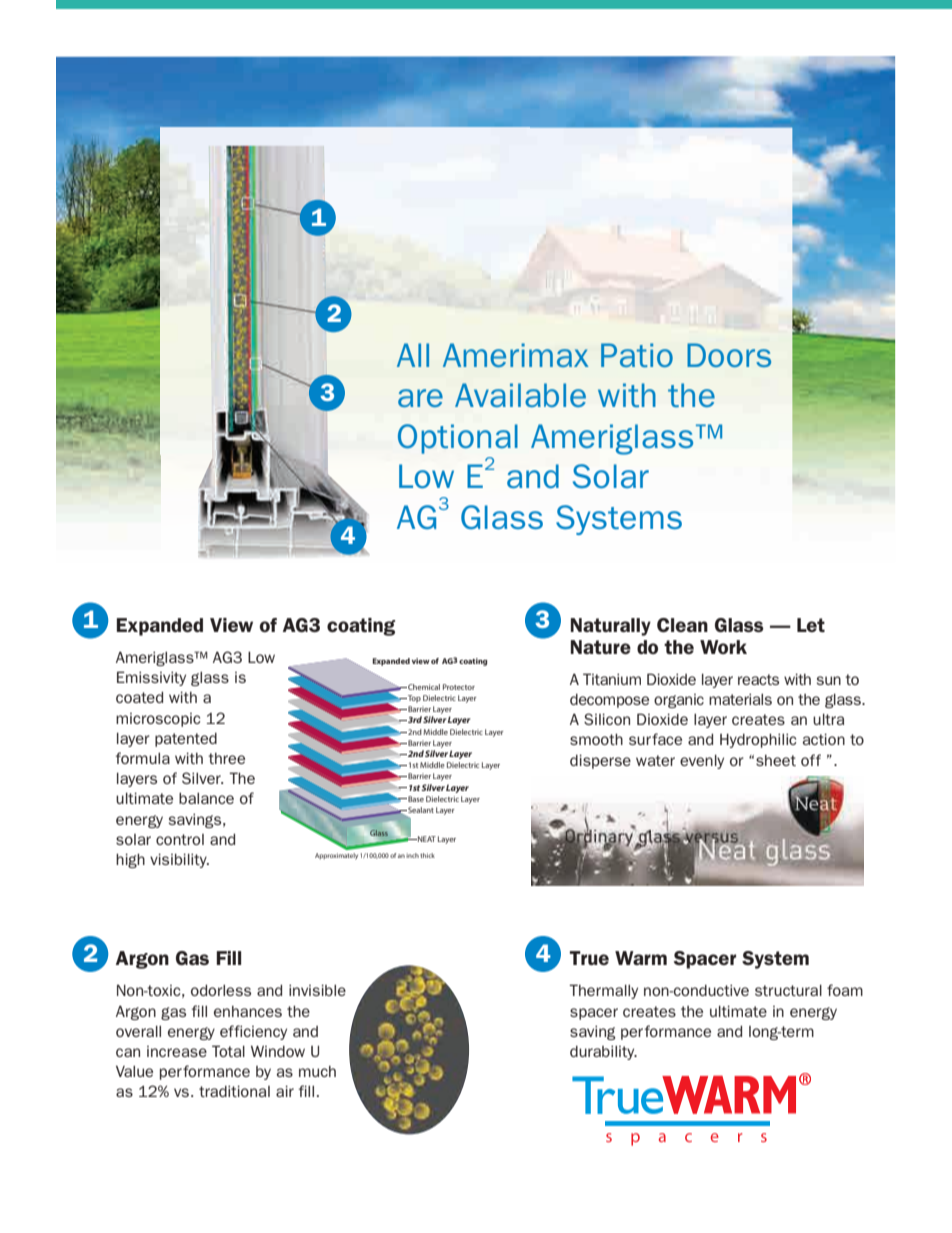 The image size is (952, 1233). I want to click on Hydrophilic, so click(758, 740).
